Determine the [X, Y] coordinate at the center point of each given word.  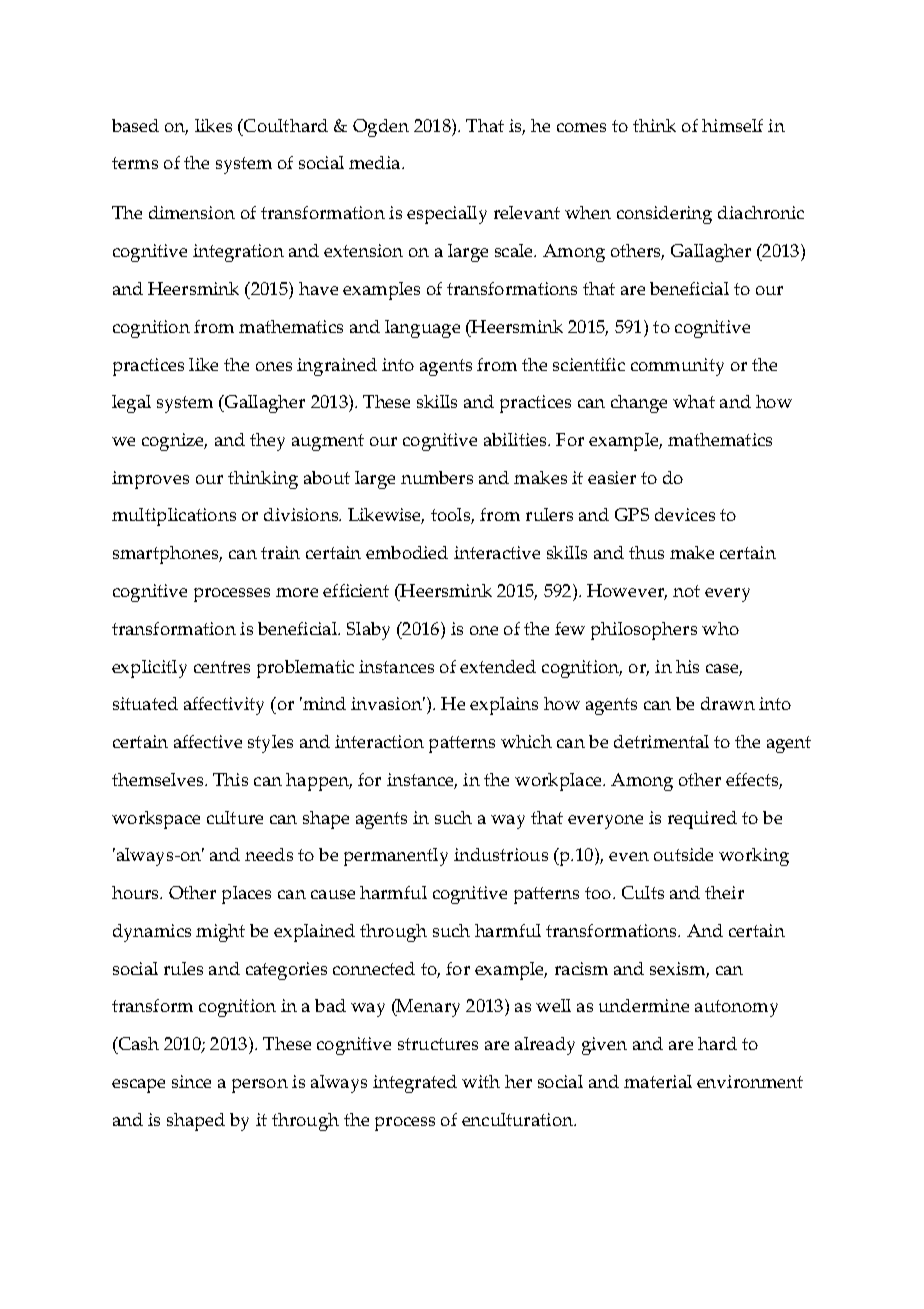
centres [222, 667]
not [686, 591]
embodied [407, 552]
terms [135, 163]
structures [438, 1044]
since [191, 1081]
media [376, 162]
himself [732, 125]
